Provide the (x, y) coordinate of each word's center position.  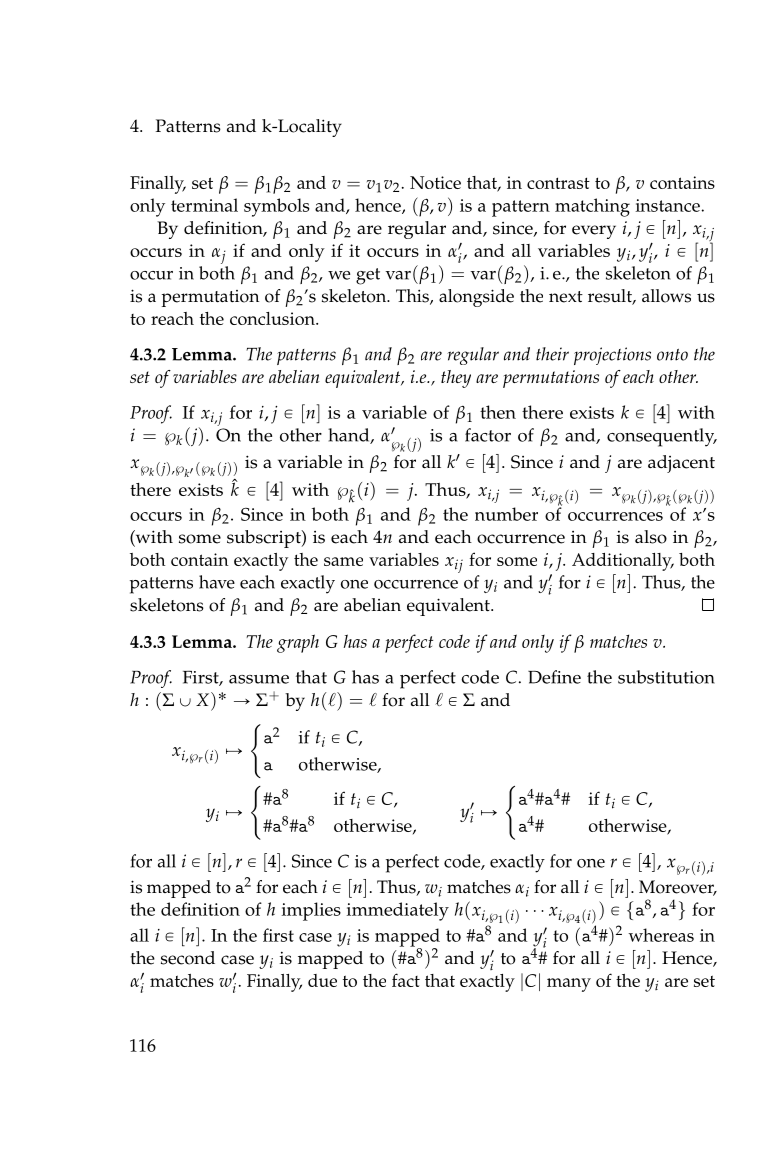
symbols (277, 207)
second (188, 958)
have (217, 582)
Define (554, 677)
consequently (662, 437)
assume (259, 679)
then (498, 412)
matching (592, 207)
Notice (435, 182)
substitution (666, 677)
